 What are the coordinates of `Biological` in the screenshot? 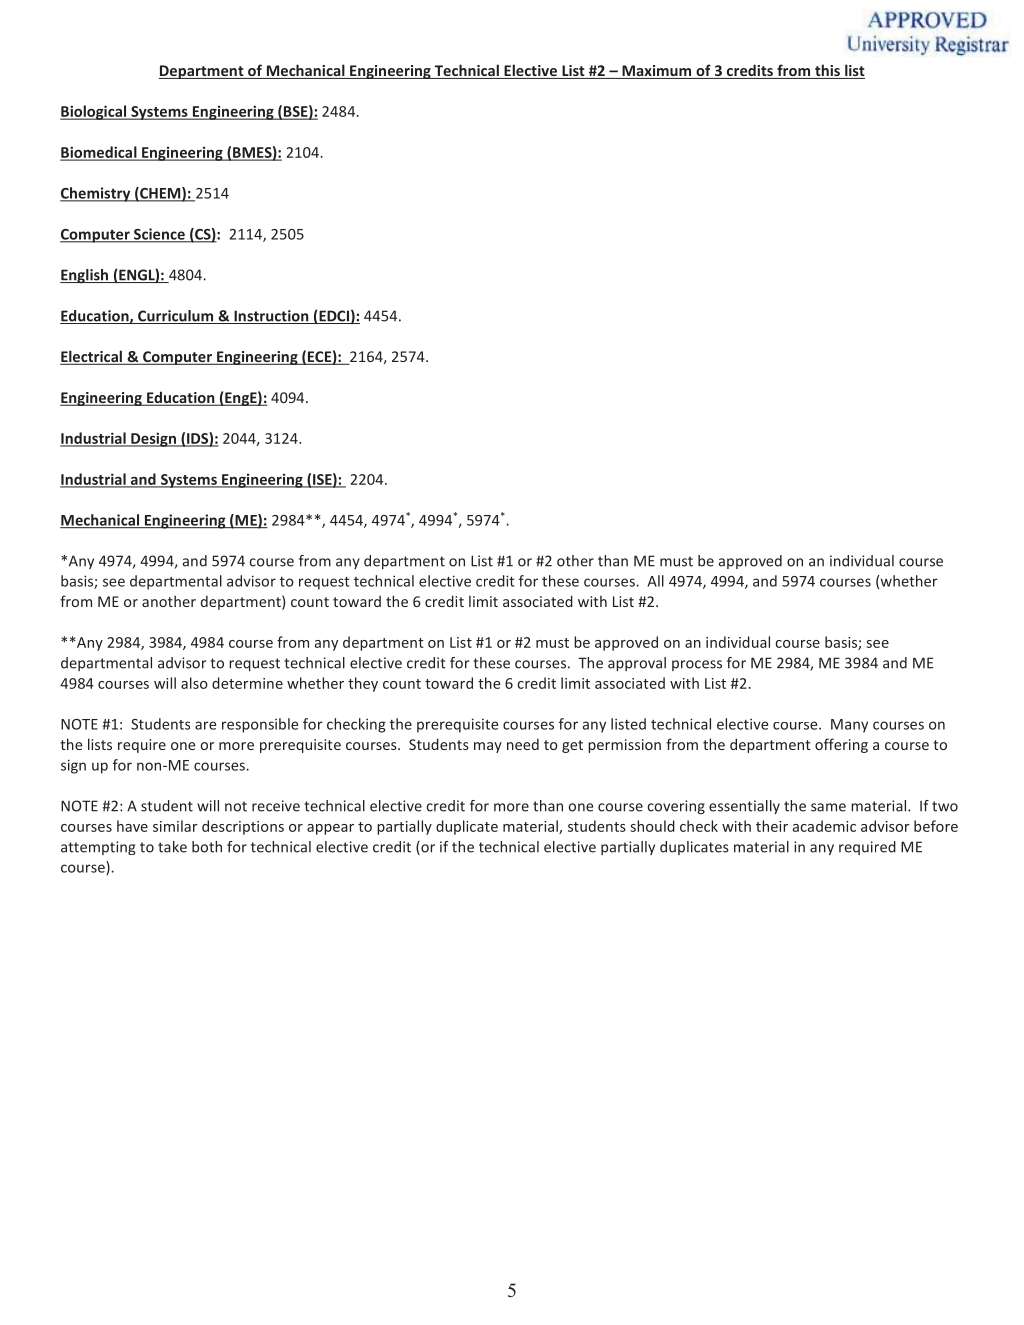 It's located at (94, 112).
